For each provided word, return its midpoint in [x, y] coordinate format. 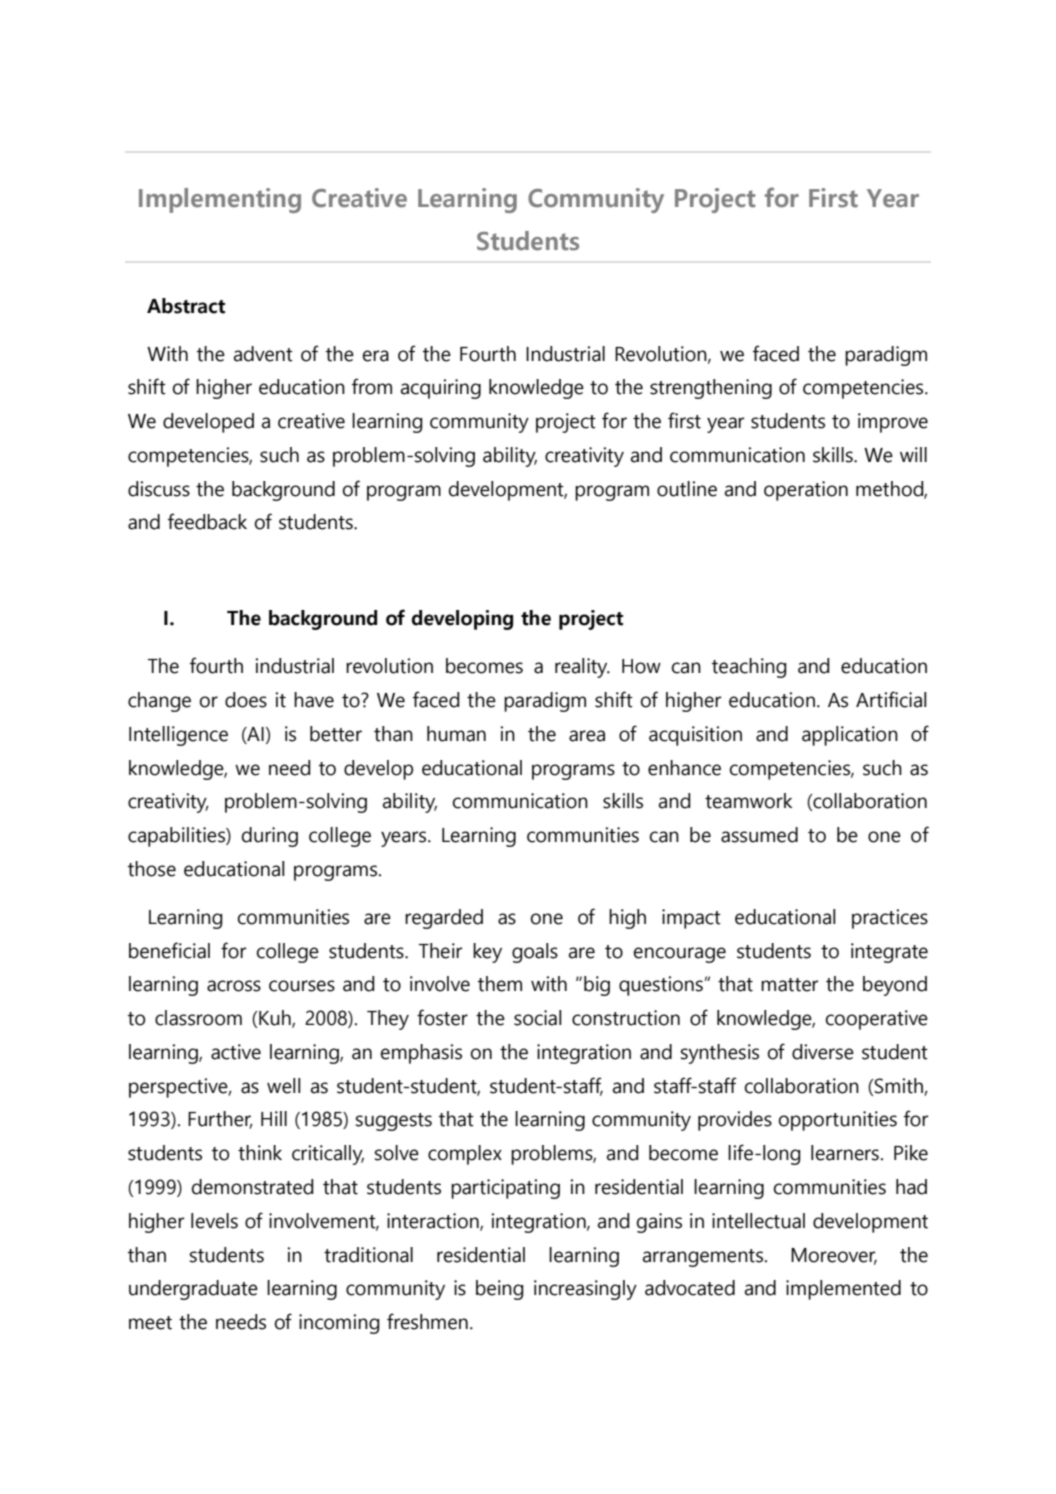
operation [806, 491]
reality [582, 668]
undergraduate [193, 1290]
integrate [889, 953]
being [500, 1290]
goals [535, 953]
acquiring [441, 389]
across [234, 986]
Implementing [220, 200]
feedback [207, 521]
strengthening [711, 389]
